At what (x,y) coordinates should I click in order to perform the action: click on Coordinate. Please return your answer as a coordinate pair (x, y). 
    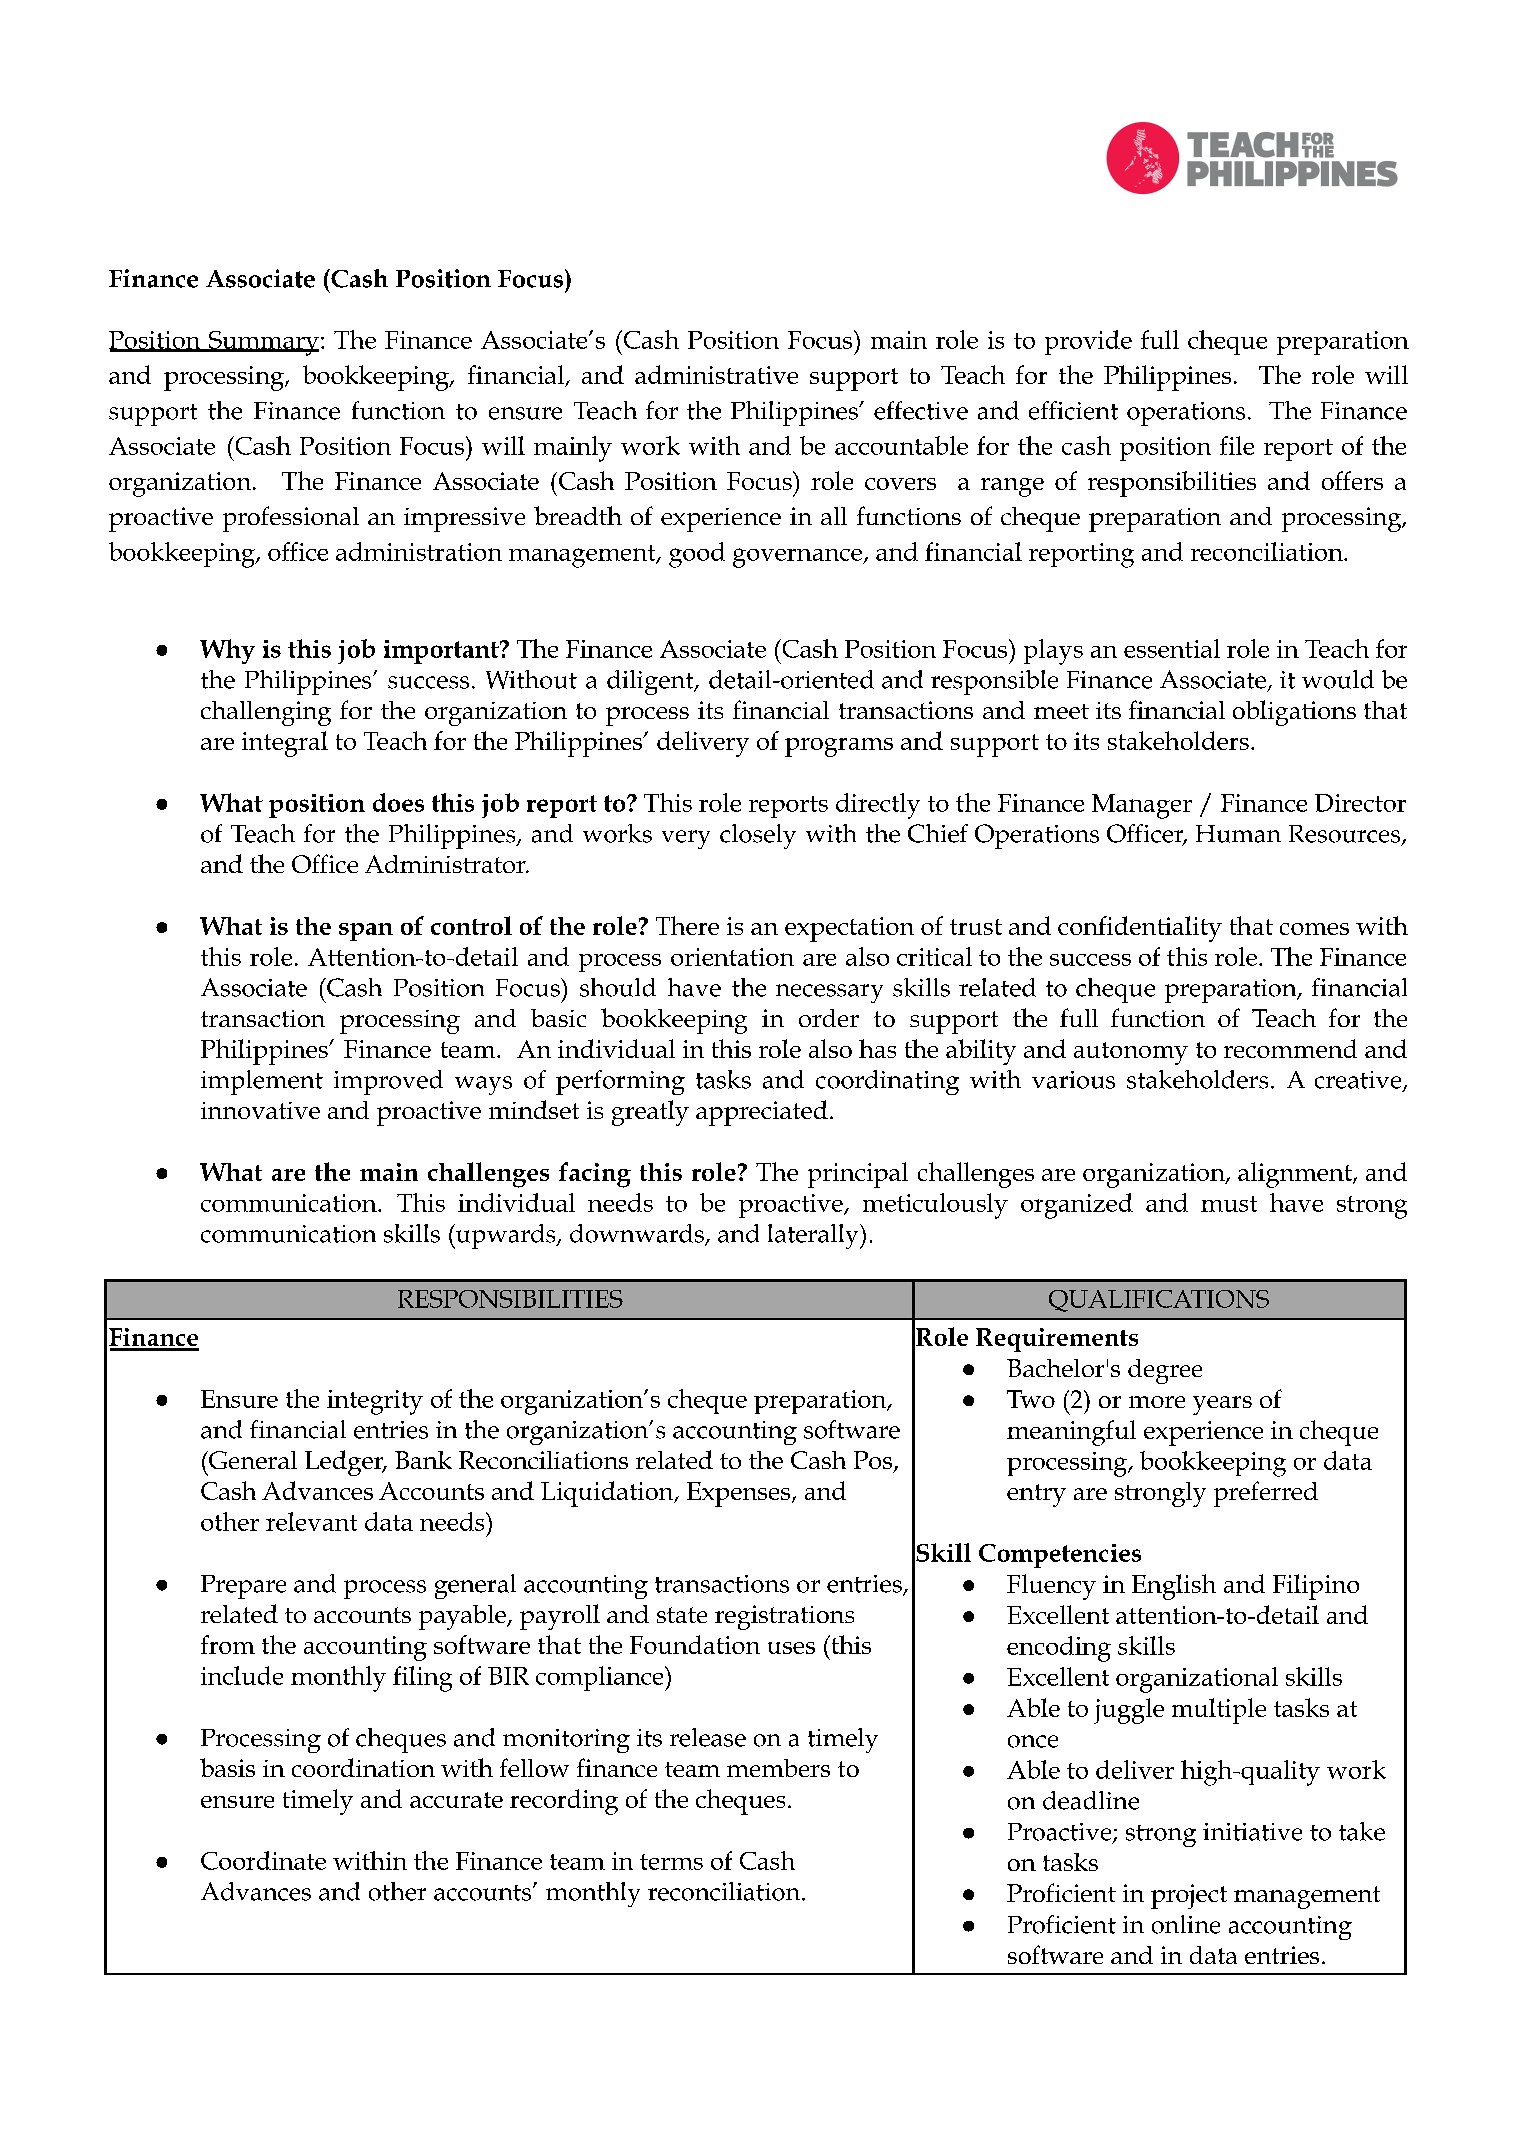
    Looking at the image, I should click on (263, 1860).
